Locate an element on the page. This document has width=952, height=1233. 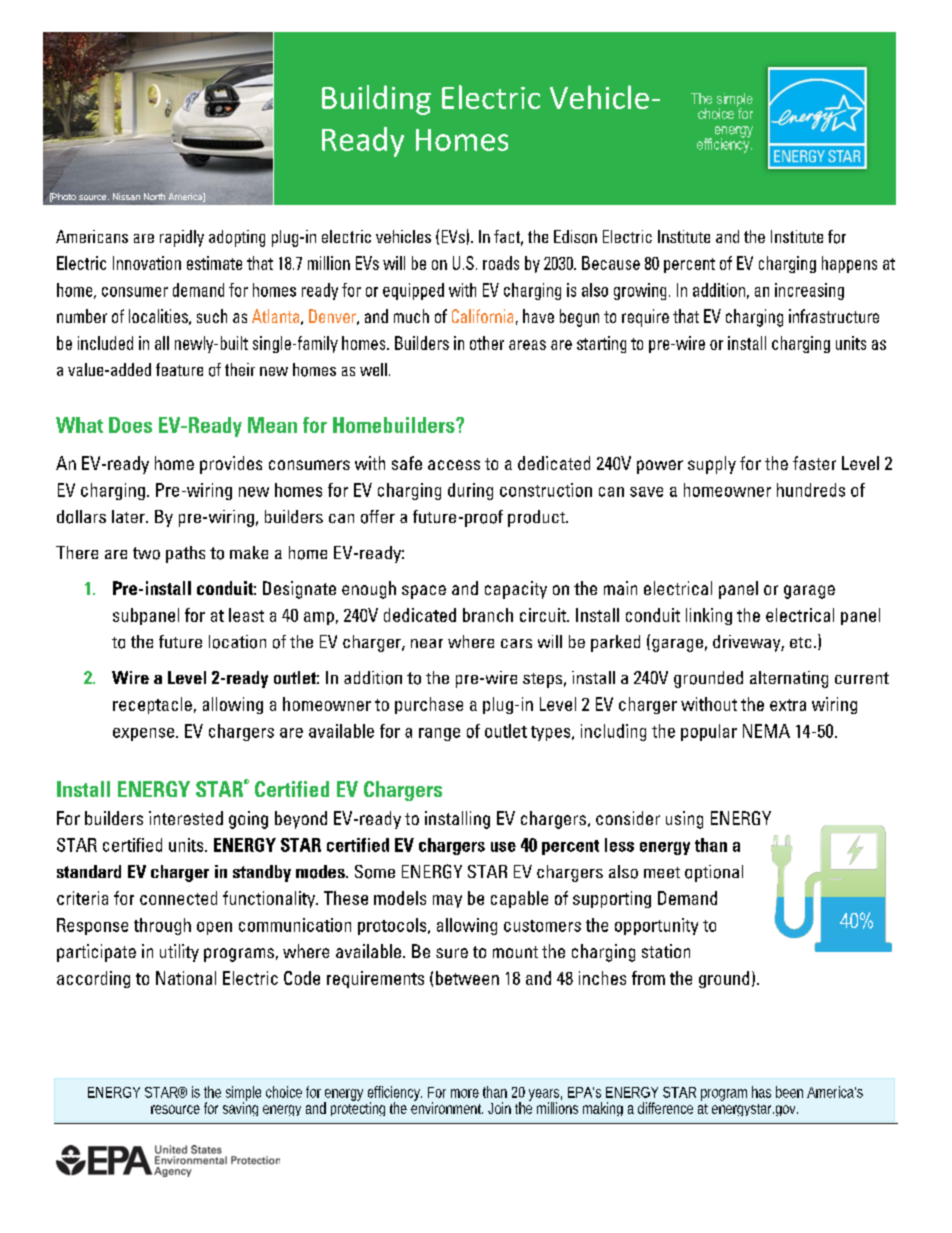
happens is located at coordinates (849, 264).
